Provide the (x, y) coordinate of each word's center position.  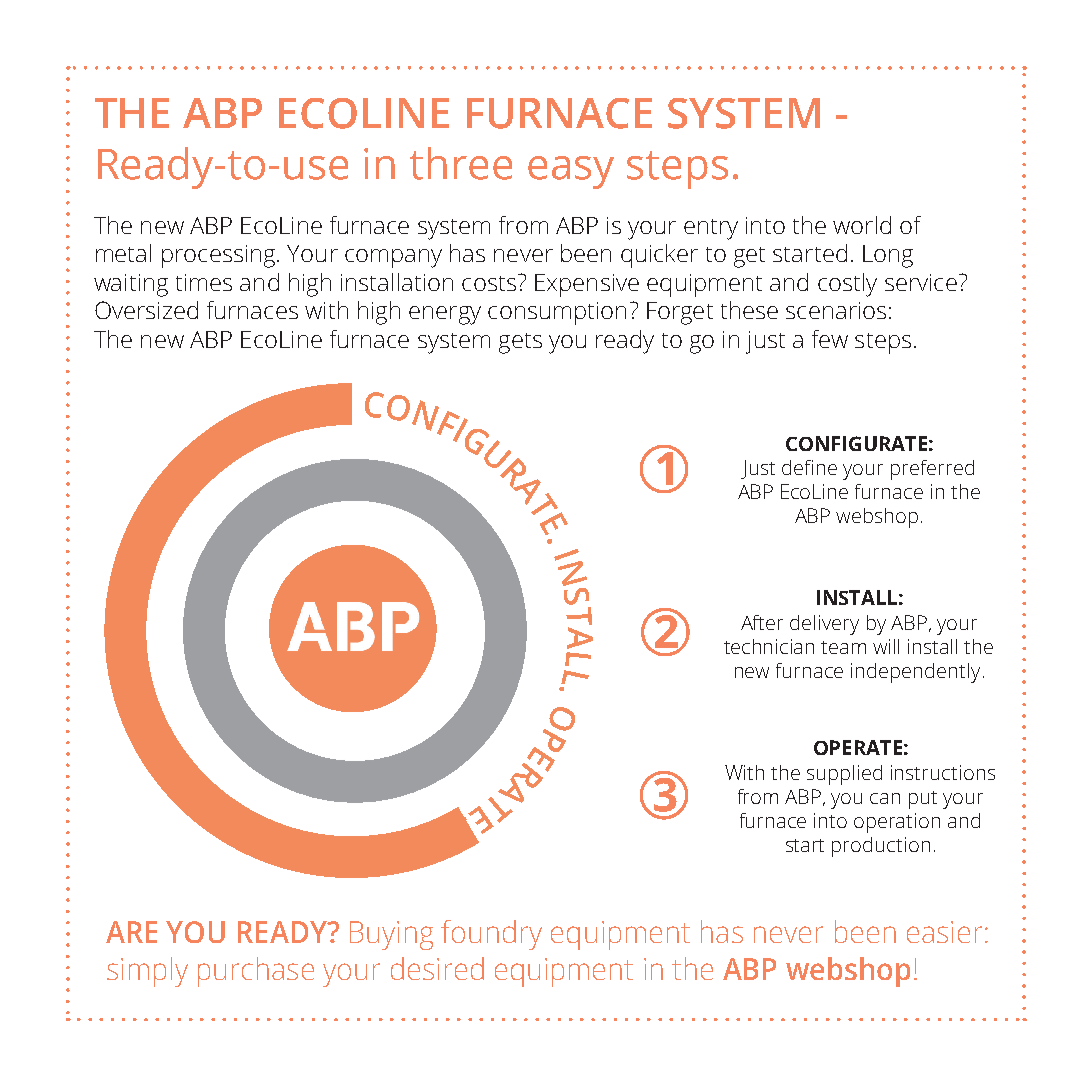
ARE (131, 932)
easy (571, 172)
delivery (824, 625)
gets (520, 343)
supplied (844, 775)
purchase (256, 972)
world (862, 225)
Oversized (146, 310)
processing (220, 256)
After (762, 622)
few (830, 339)
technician (769, 646)
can (885, 798)
